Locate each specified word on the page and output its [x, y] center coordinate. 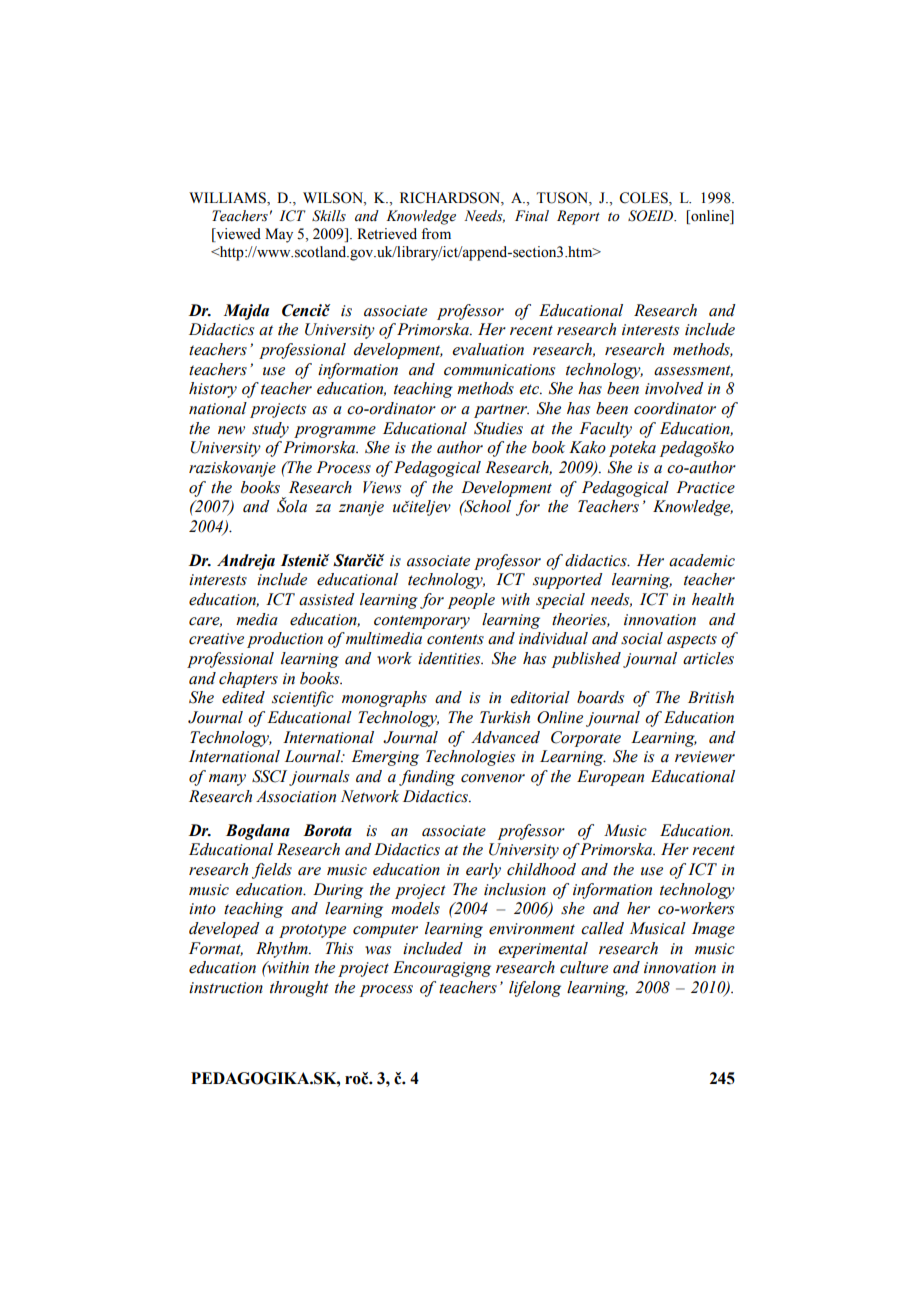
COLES [644, 199]
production [285, 640]
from [436, 234]
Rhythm [283, 950]
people [471, 601]
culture [584, 967]
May [279, 235]
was [378, 950]
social [642, 638]
